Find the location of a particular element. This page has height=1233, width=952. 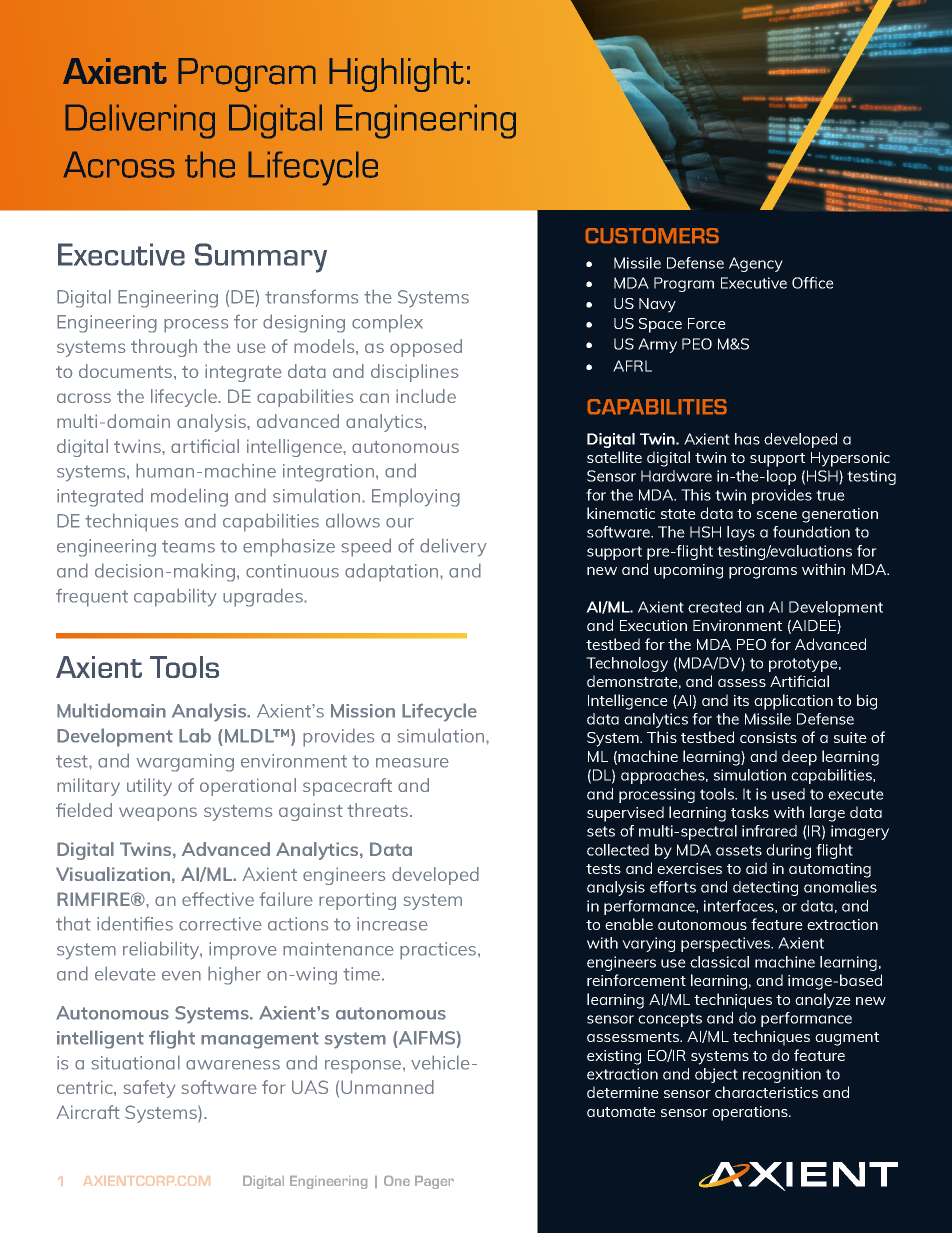

Aircraft is located at coordinates (88, 1112).
